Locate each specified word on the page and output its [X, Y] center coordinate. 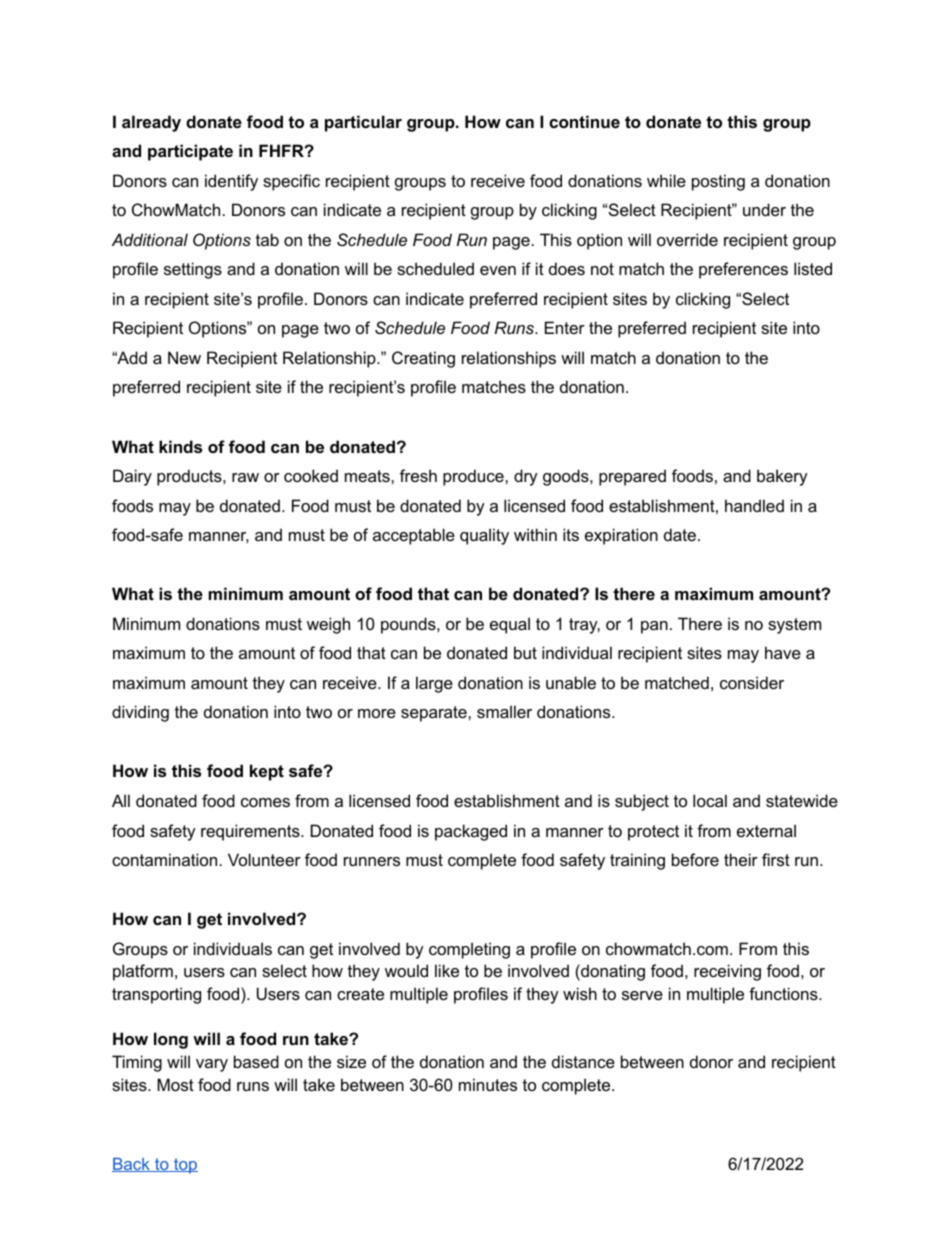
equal [510, 625]
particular [363, 123]
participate [190, 152]
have [783, 652]
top [185, 1166]
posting [718, 182]
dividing [140, 713]
